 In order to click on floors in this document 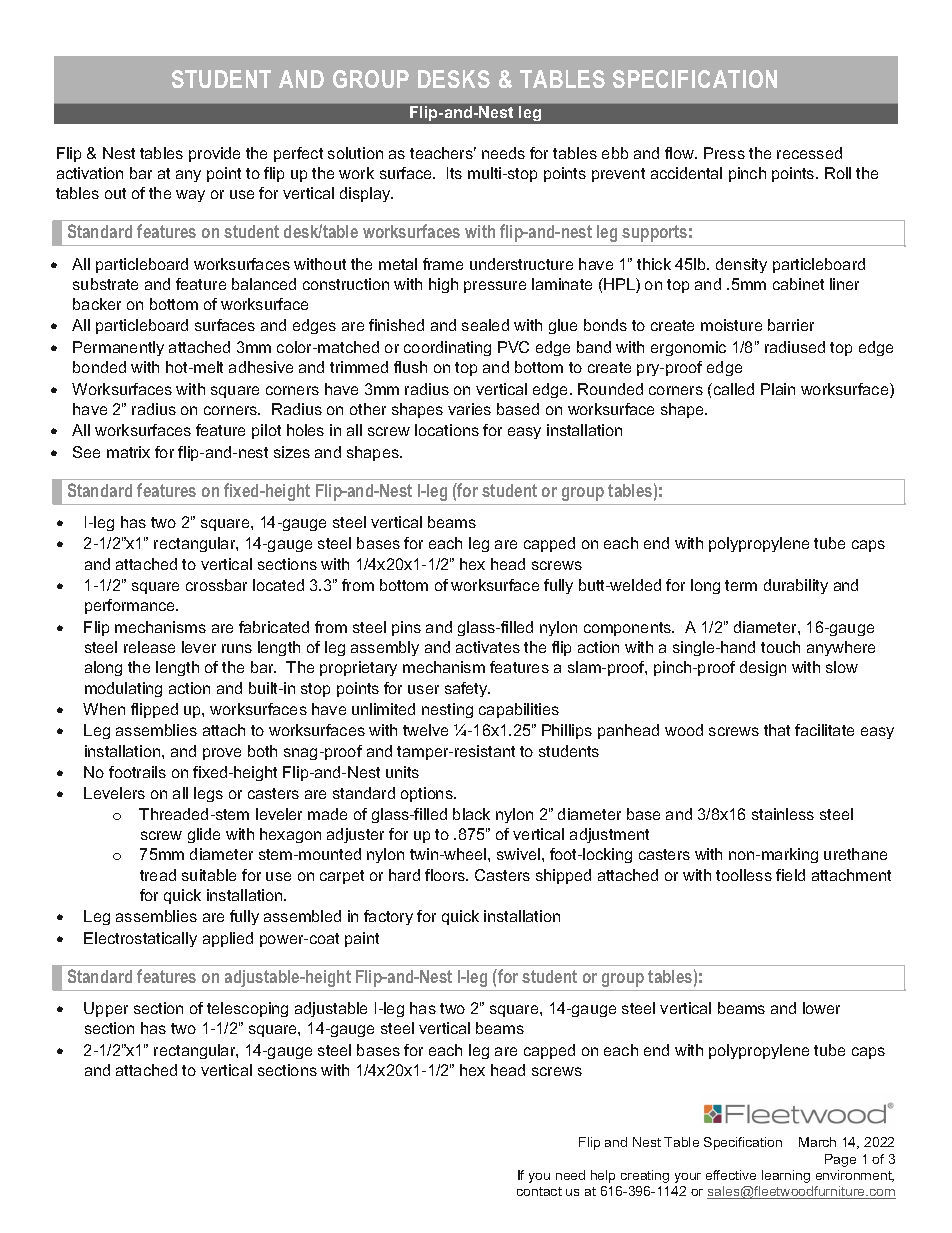, I will do `click(446, 875)`.
